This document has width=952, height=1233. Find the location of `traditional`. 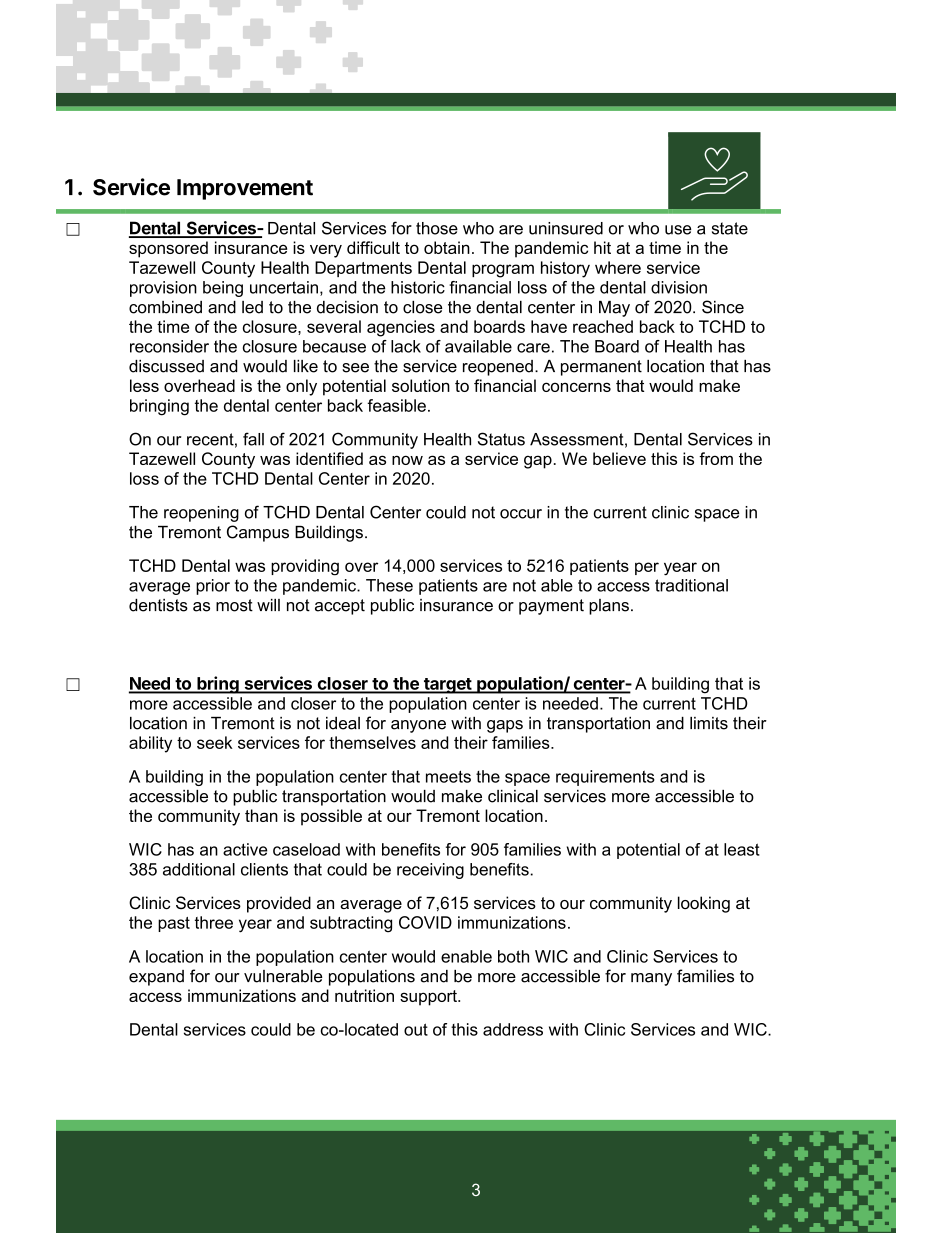

traditional is located at coordinates (691, 585).
